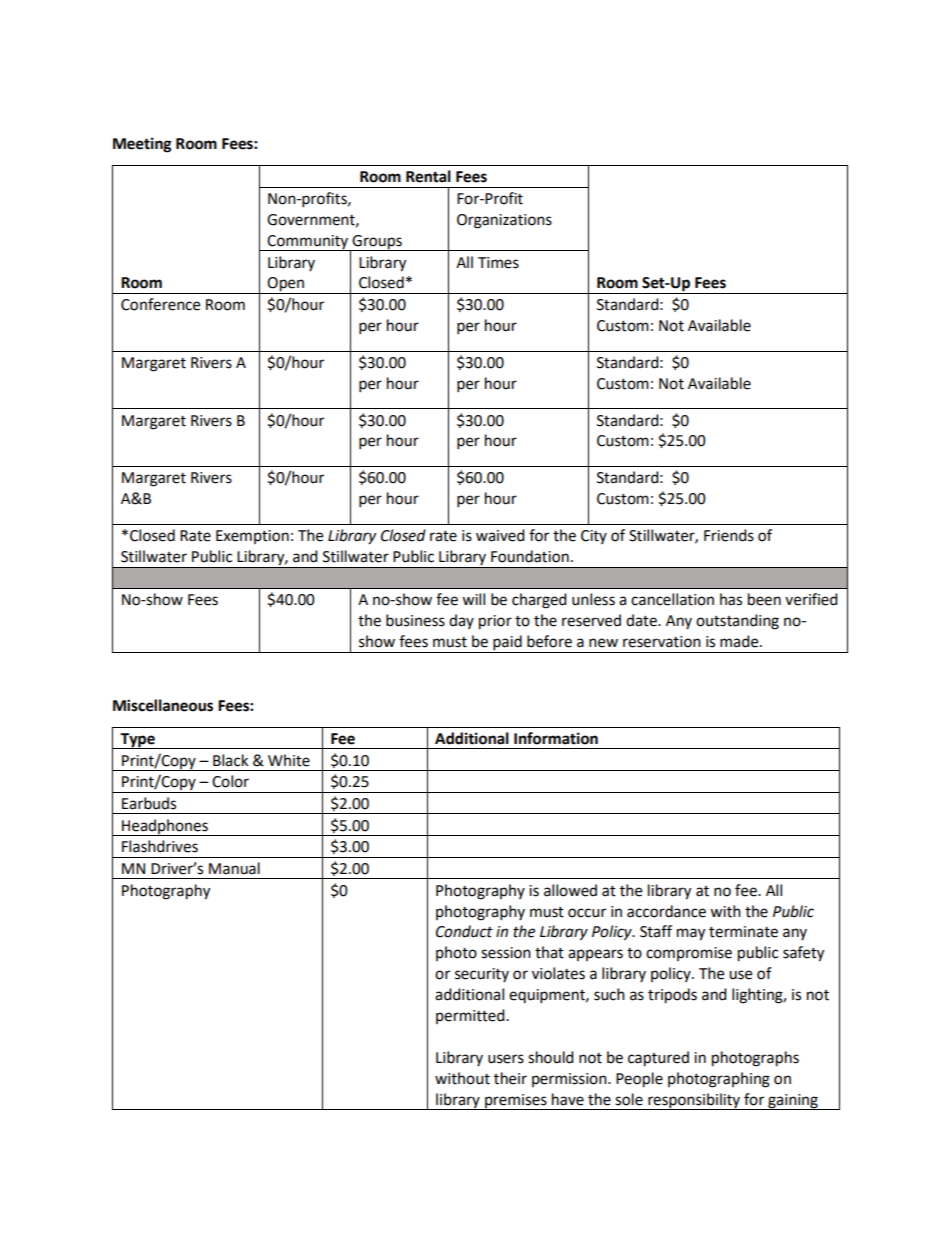  I want to click on Rental, so click(428, 176).
